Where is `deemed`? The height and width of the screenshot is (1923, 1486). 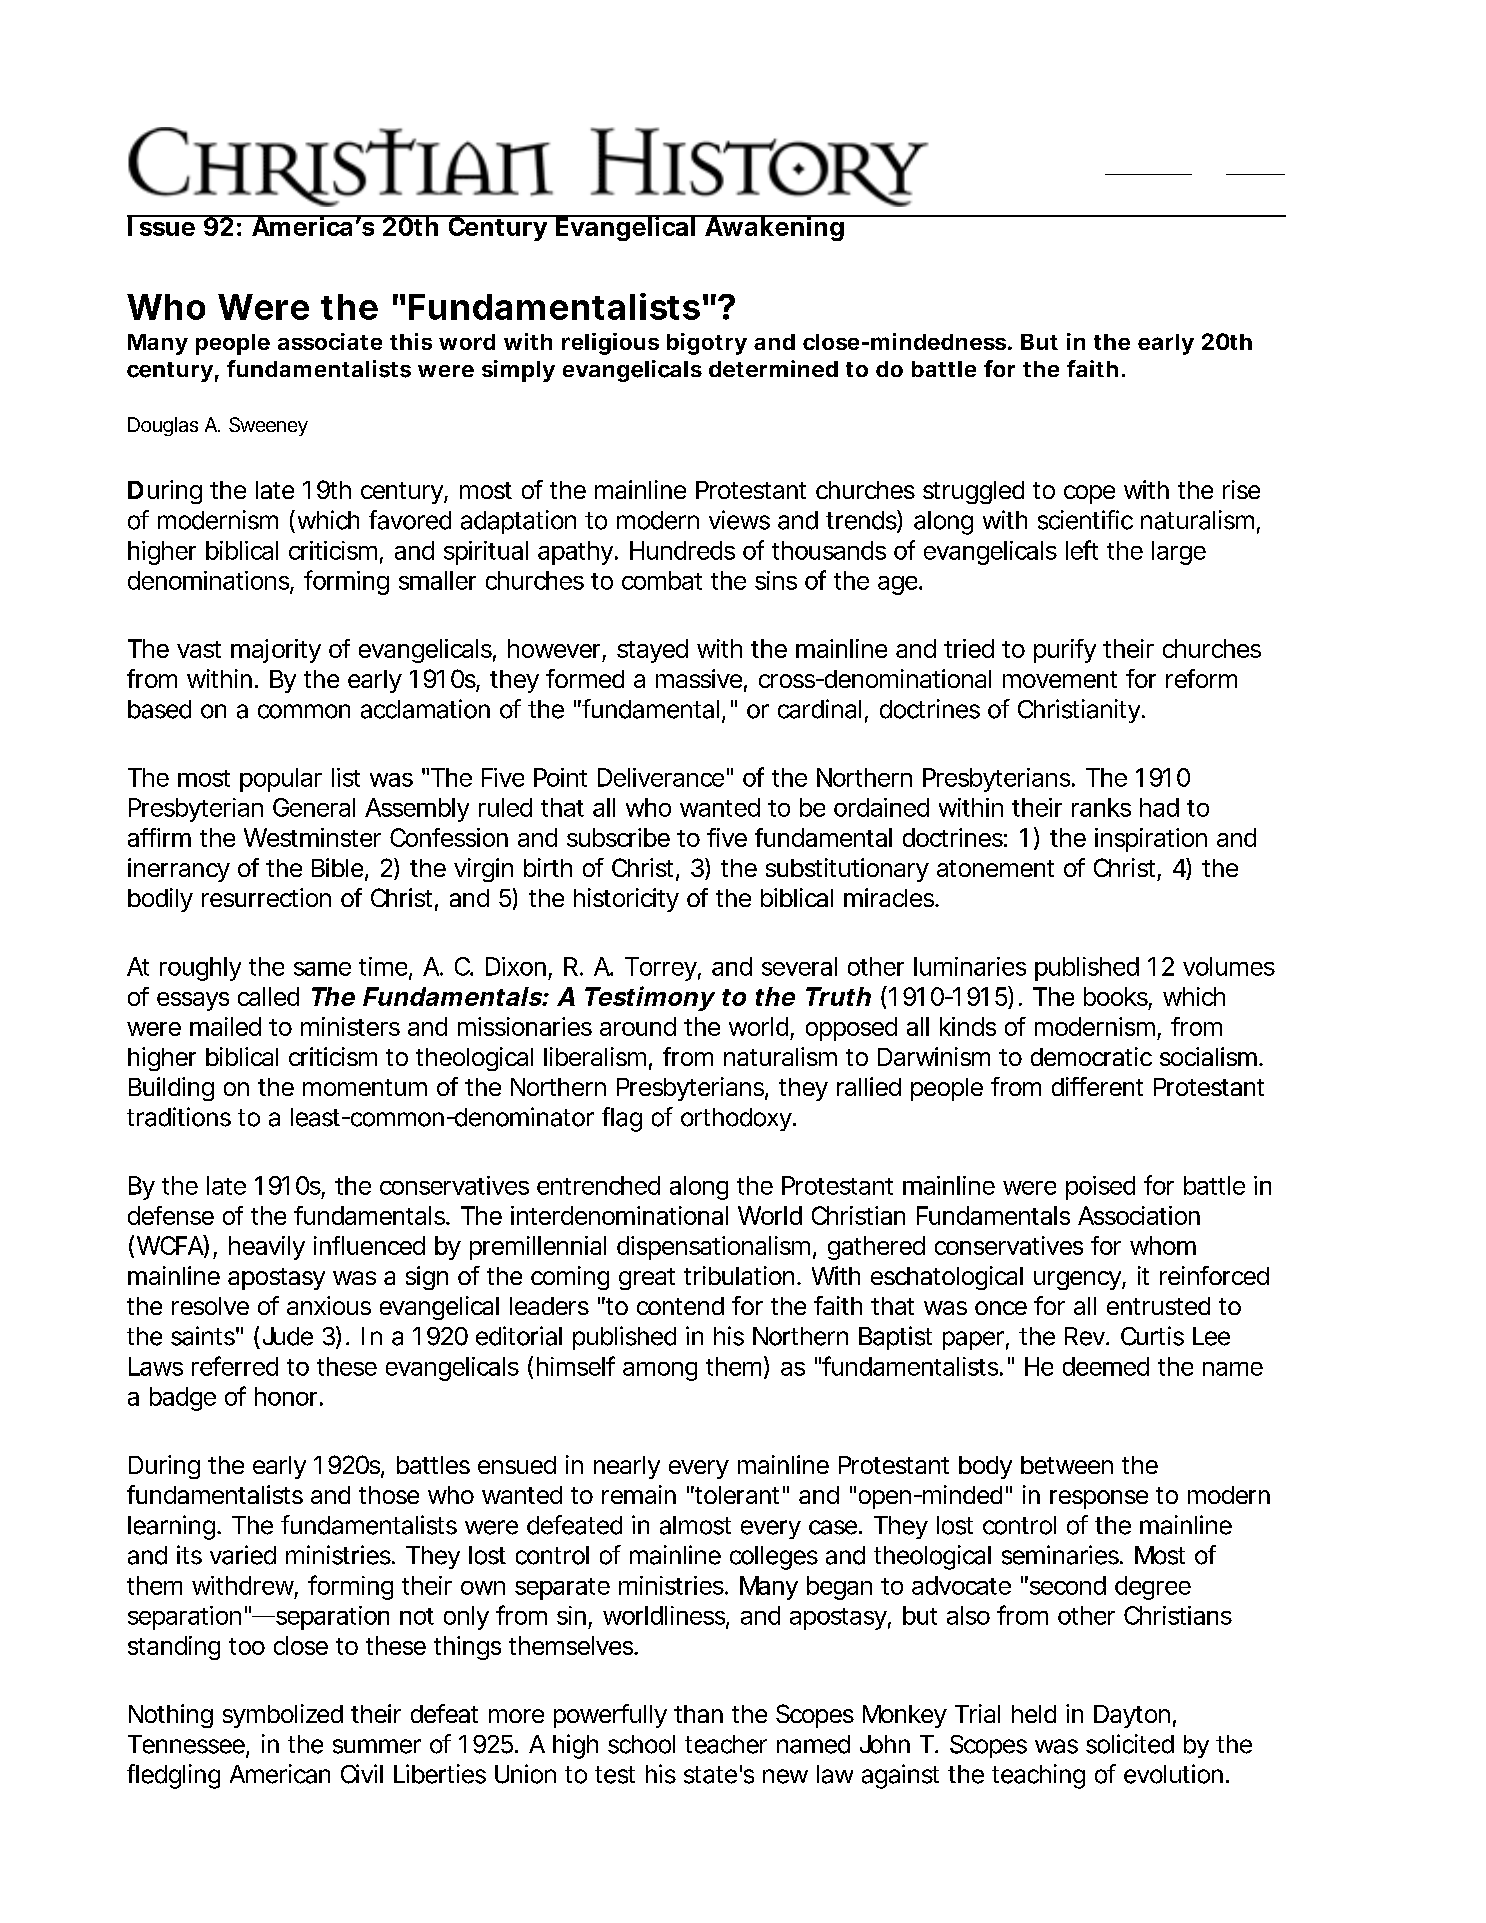 deemed is located at coordinates (1106, 1366).
